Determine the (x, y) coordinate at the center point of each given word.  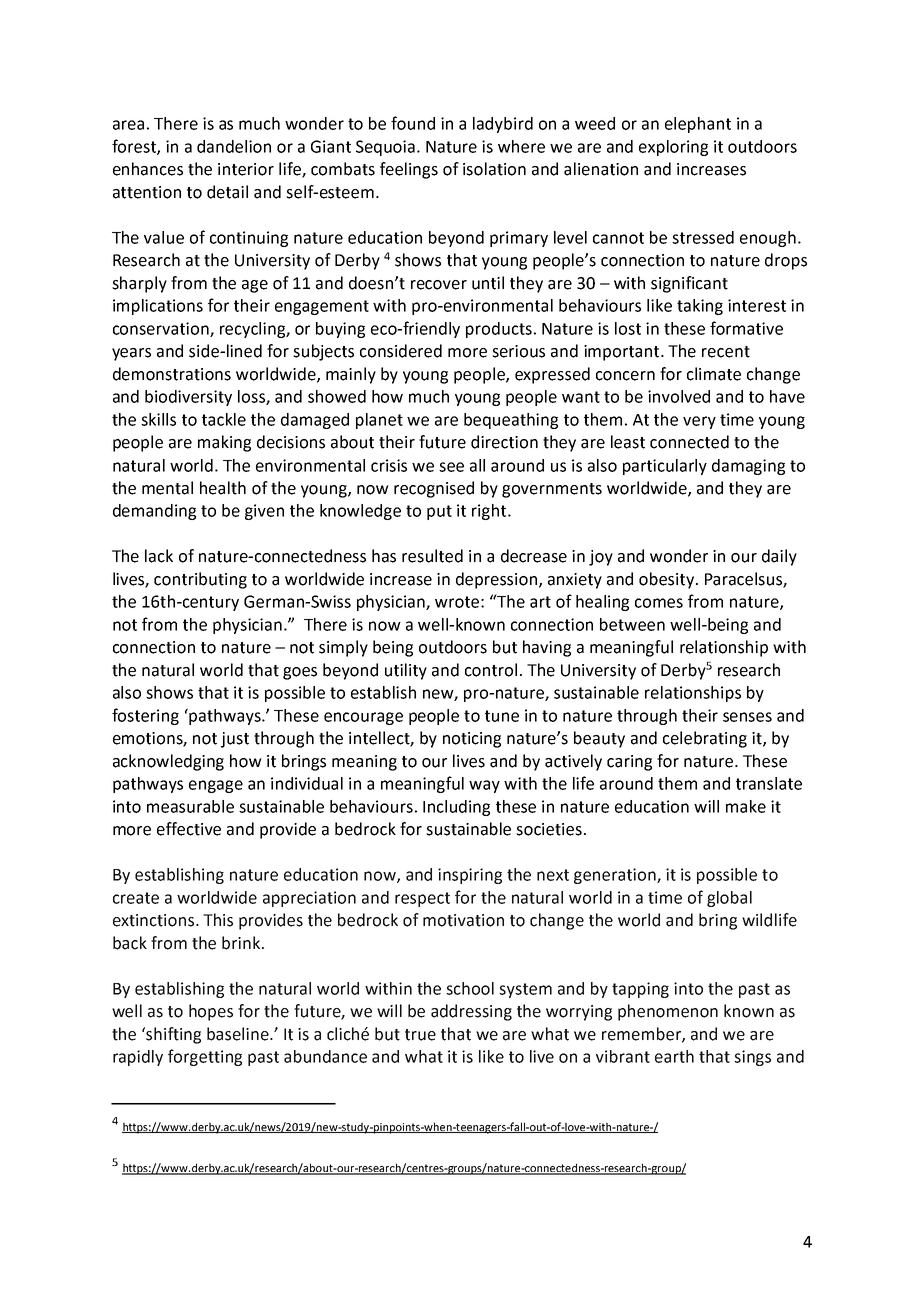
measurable (190, 806)
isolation (494, 169)
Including (456, 808)
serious (518, 351)
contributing (200, 580)
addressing (471, 1012)
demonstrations (172, 374)
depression (498, 580)
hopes (211, 1012)
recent (726, 352)
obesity (668, 580)
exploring (673, 148)
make (746, 806)
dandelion (234, 146)
